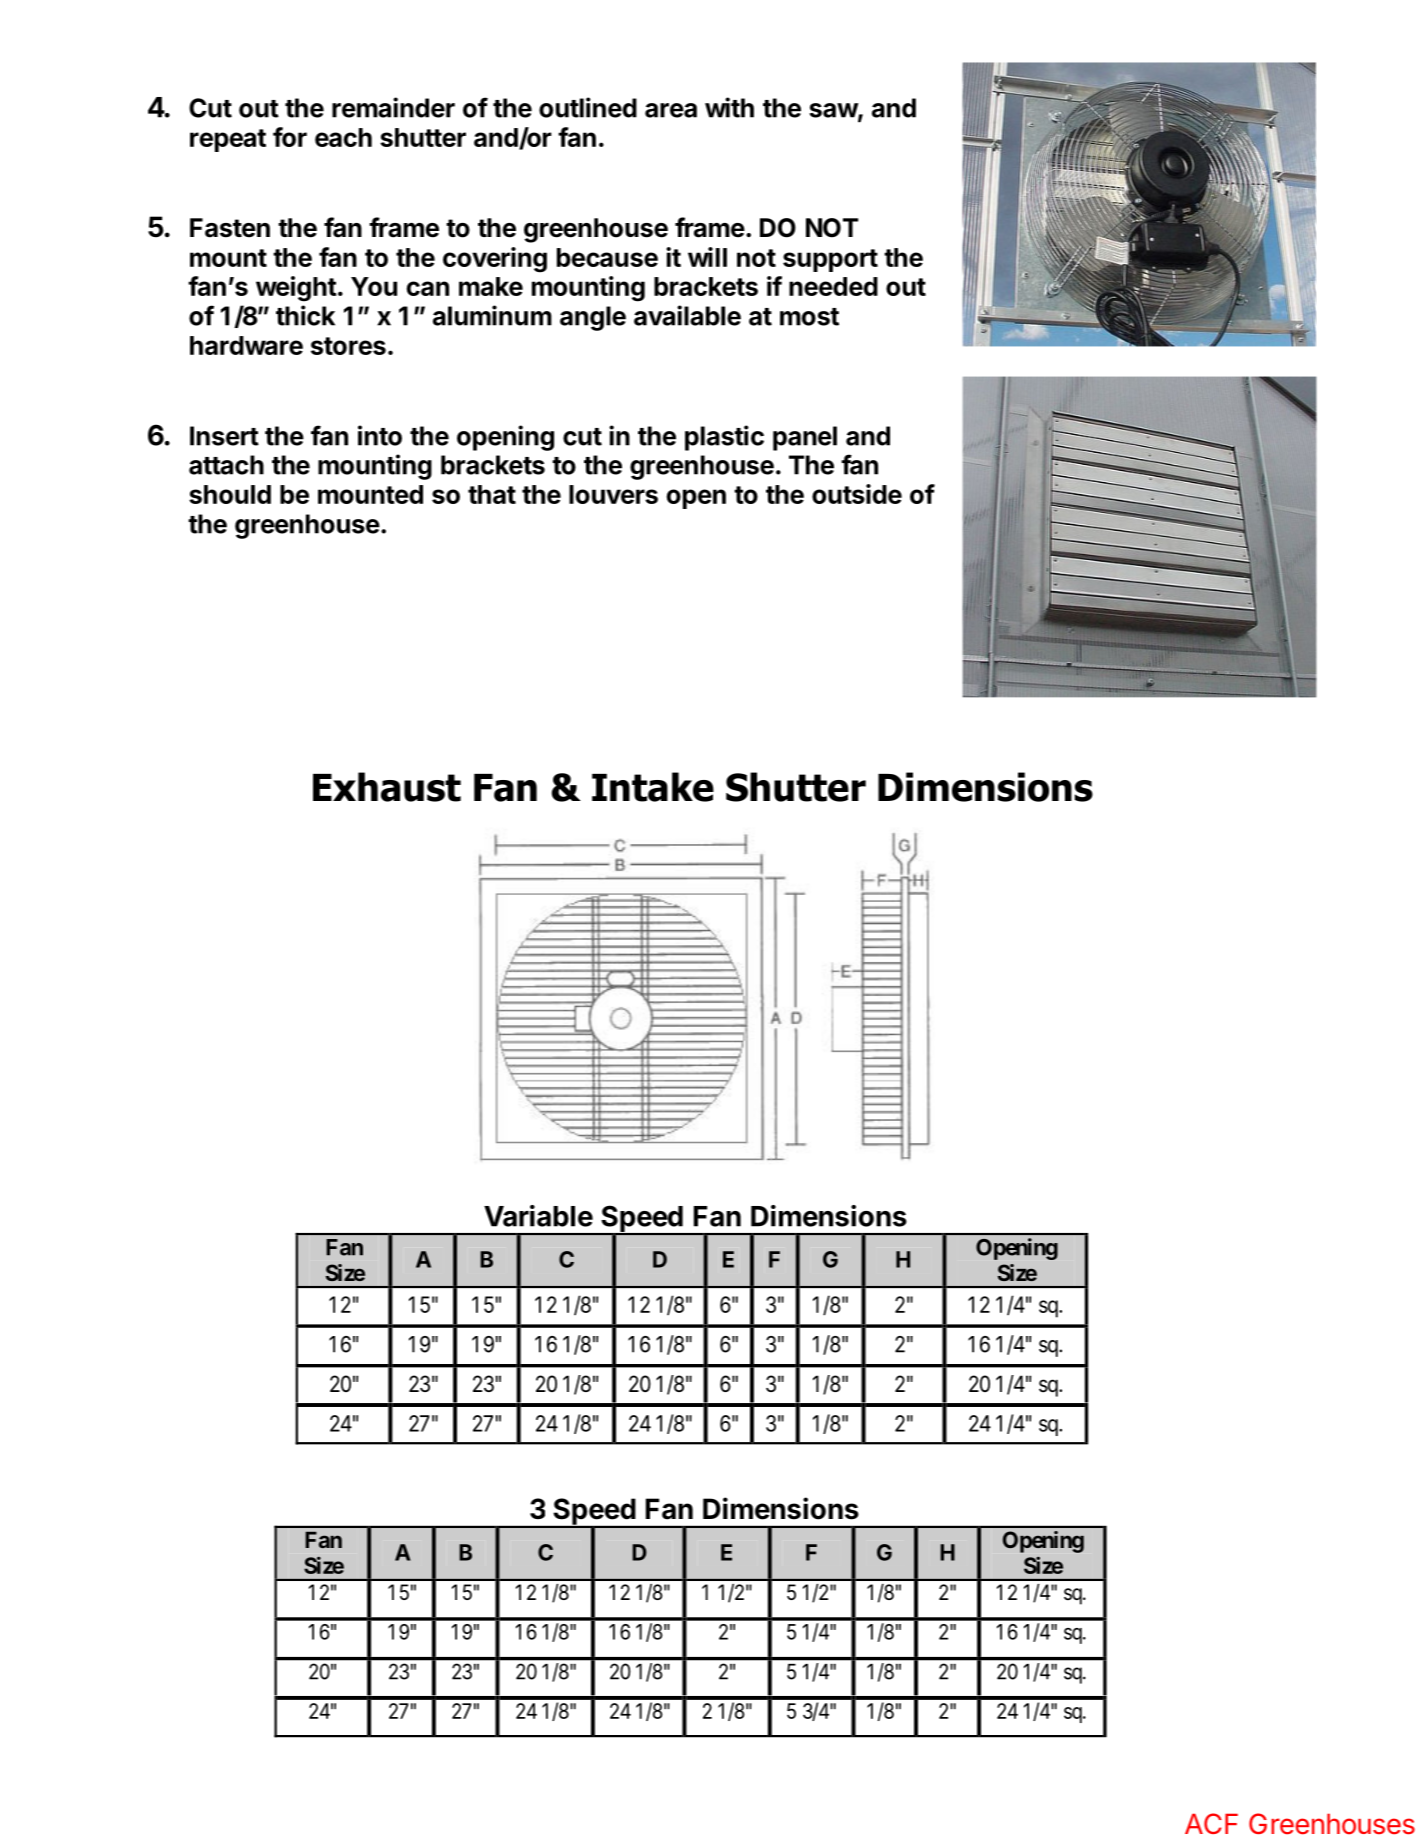 Image resolution: width=1423 pixels, height=1841 pixels. Describe the element at coordinates (653, 787) in the screenshot. I see `Intake` at that location.
